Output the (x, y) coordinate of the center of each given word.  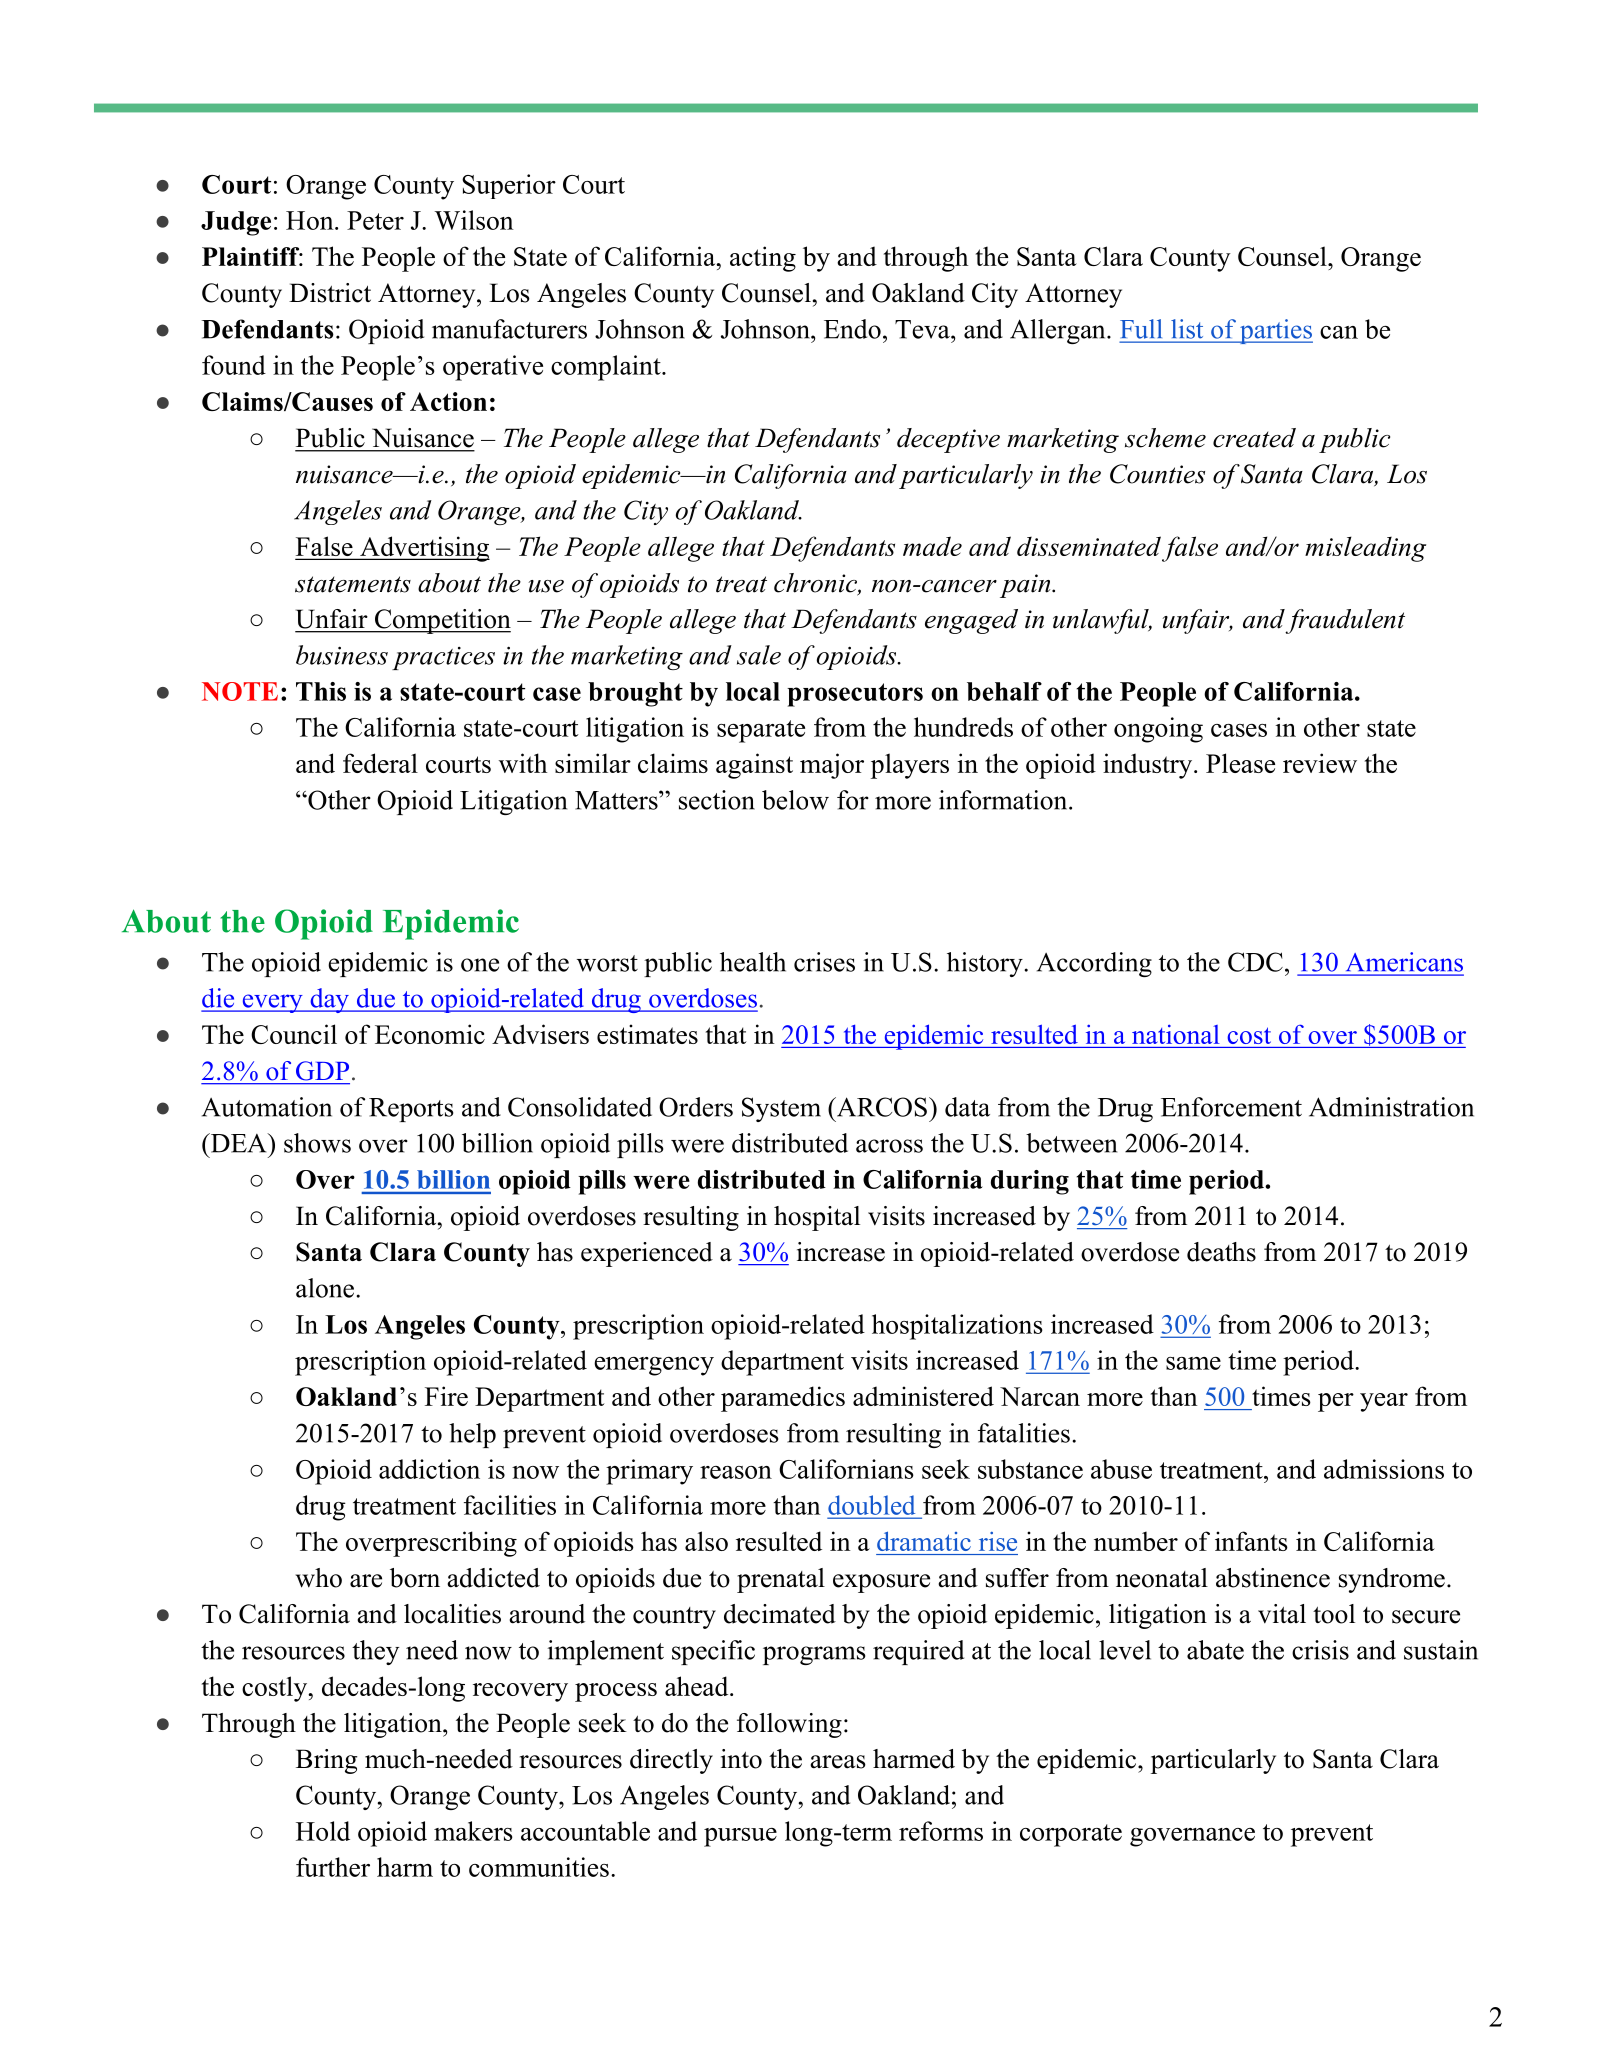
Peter (375, 220)
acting (763, 259)
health (753, 962)
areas (838, 1762)
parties (1275, 331)
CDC (1255, 962)
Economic (430, 1034)
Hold (323, 1831)
